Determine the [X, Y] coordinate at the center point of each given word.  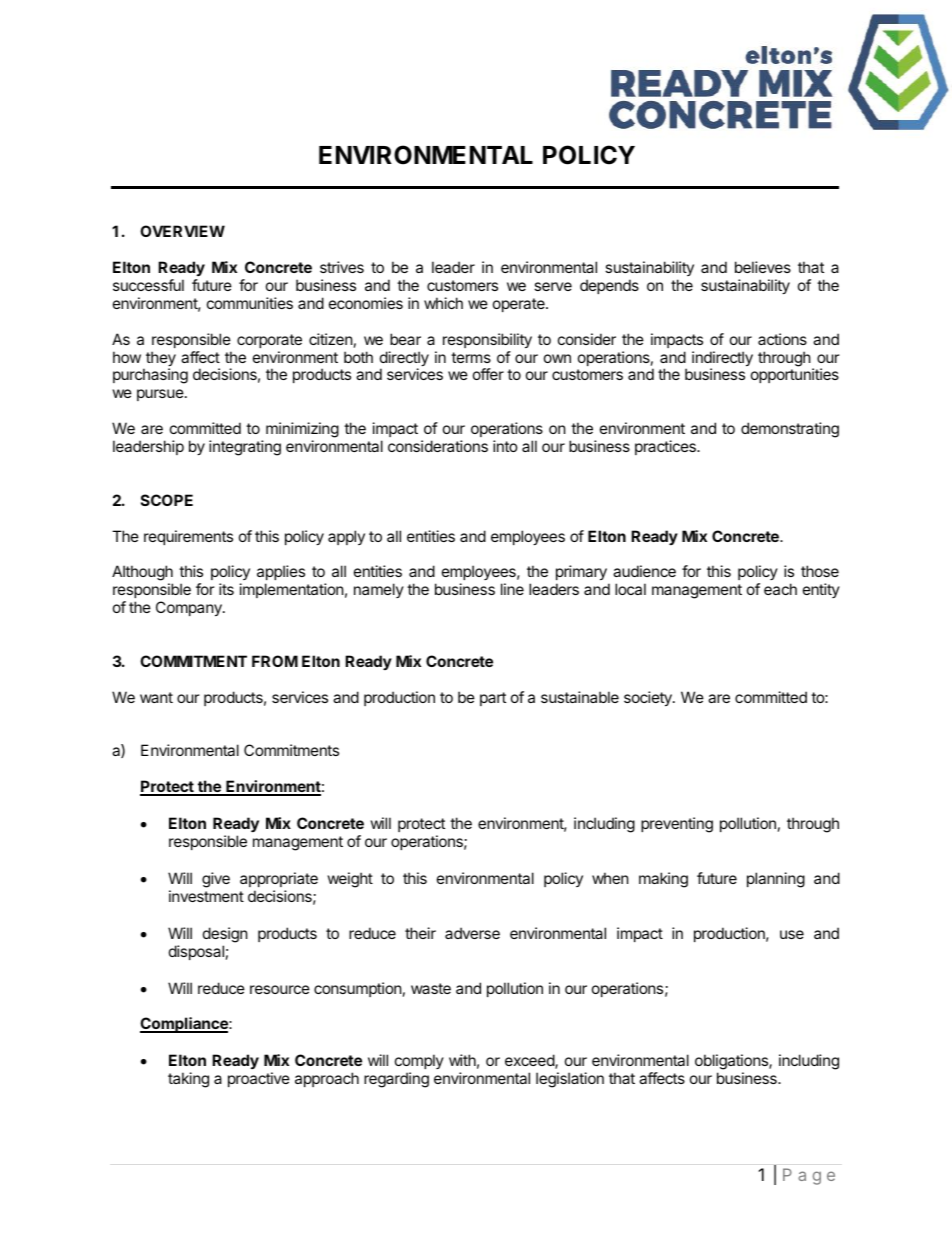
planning [776, 880]
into [505, 446]
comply [419, 1061]
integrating [245, 448]
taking [188, 1080]
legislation [570, 1080]
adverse [472, 933]
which [443, 303]
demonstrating [790, 430]
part [493, 699]
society [649, 698]
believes [763, 267]
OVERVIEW [182, 231]
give [216, 880]
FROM [275, 661]
